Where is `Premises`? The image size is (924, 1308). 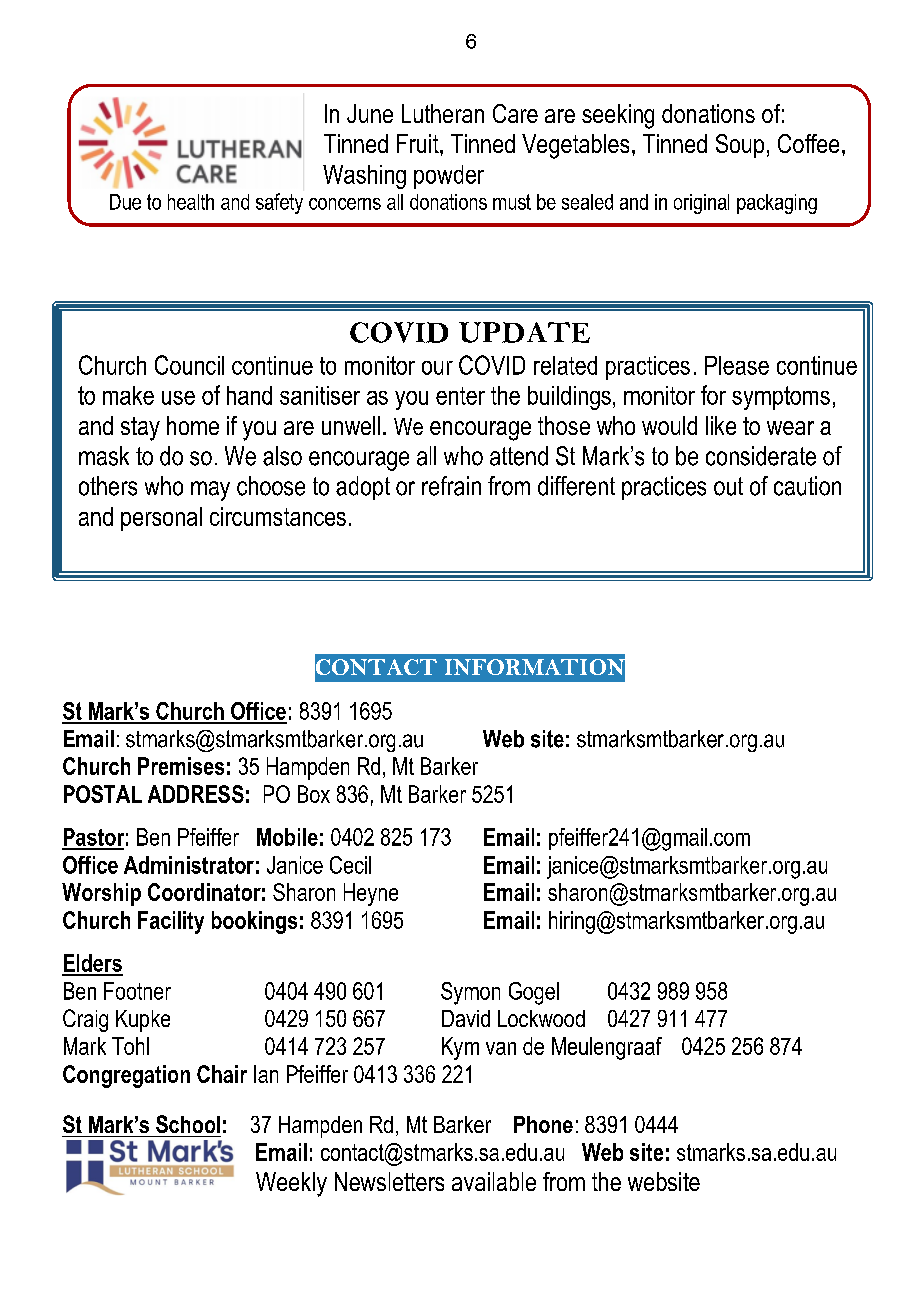 Premises is located at coordinates (181, 766).
